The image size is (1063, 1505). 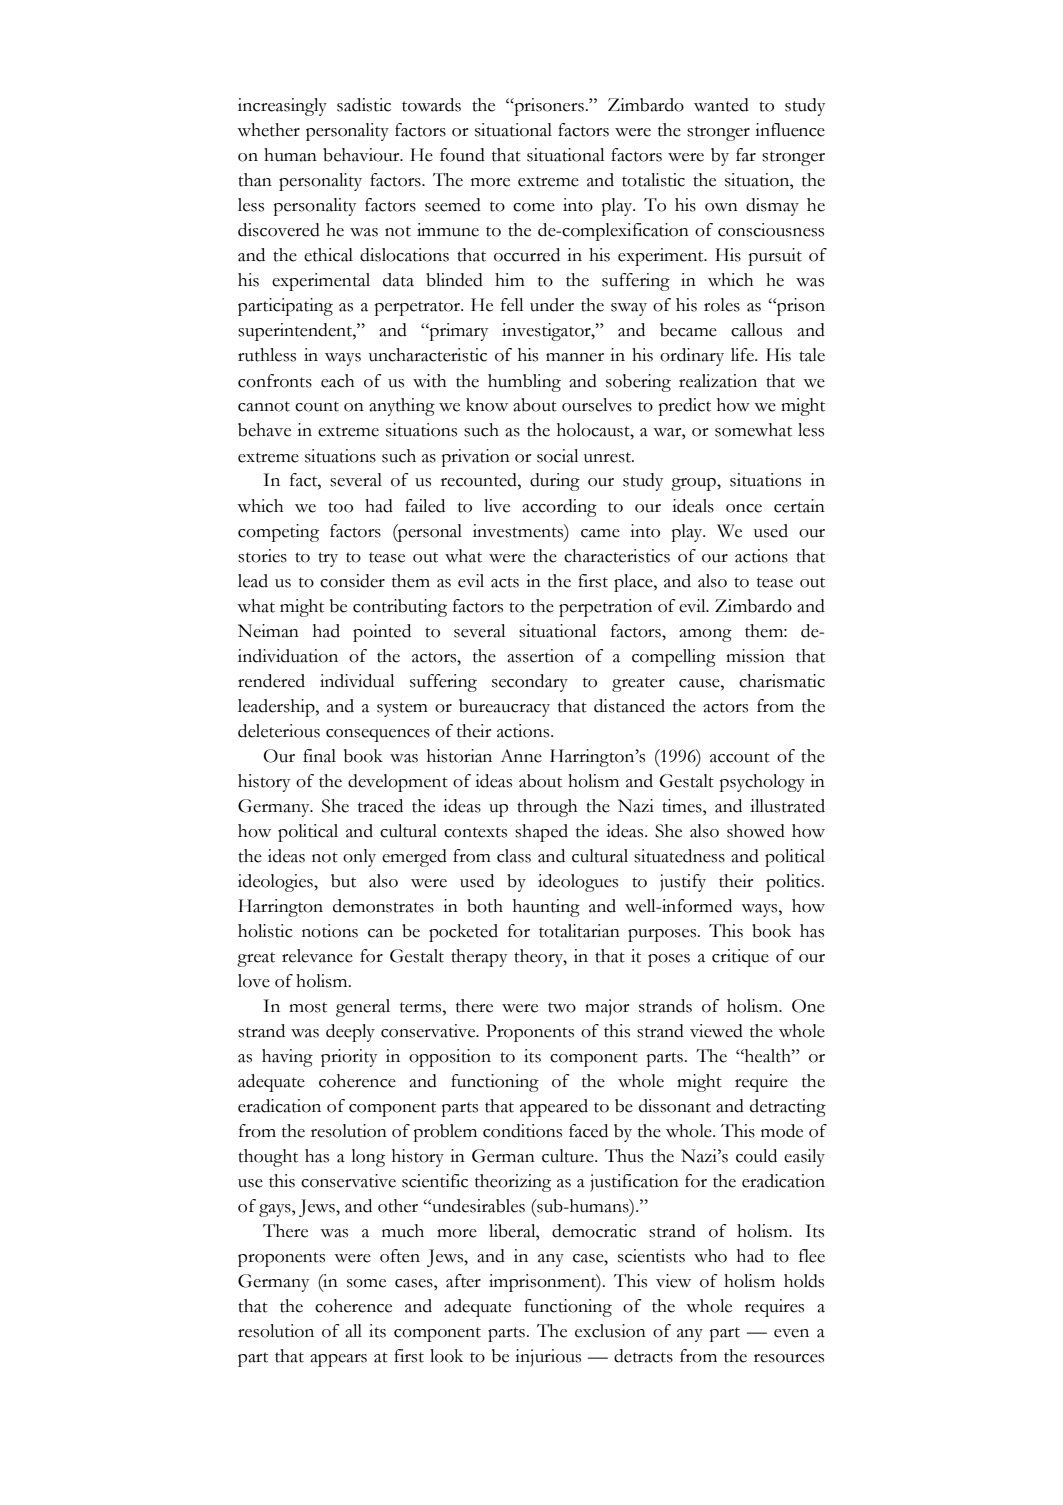 I want to click on come, so click(x=534, y=207).
